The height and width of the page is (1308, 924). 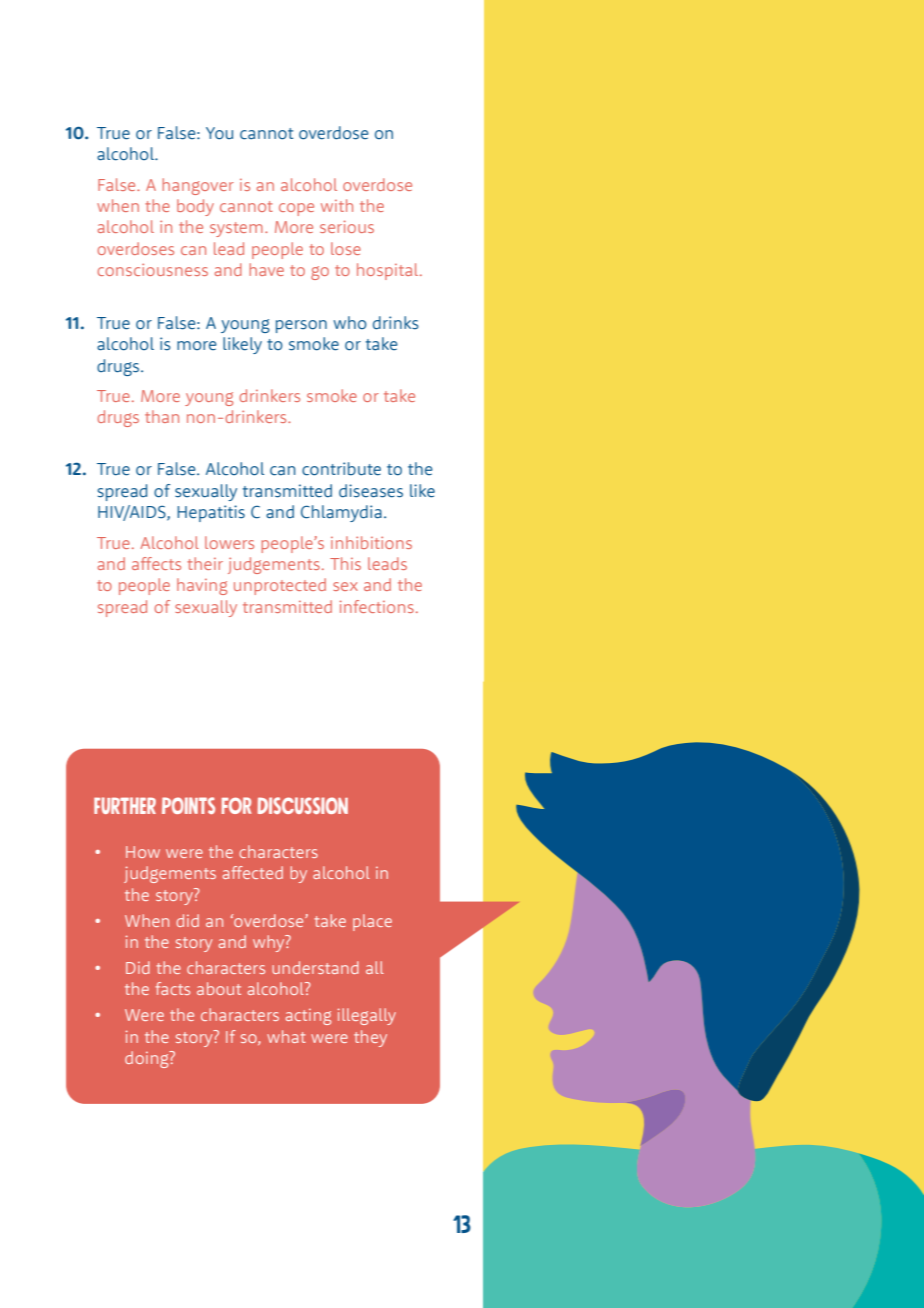 What do you see at coordinates (372, 922) in the page?
I see `place` at bounding box center [372, 922].
